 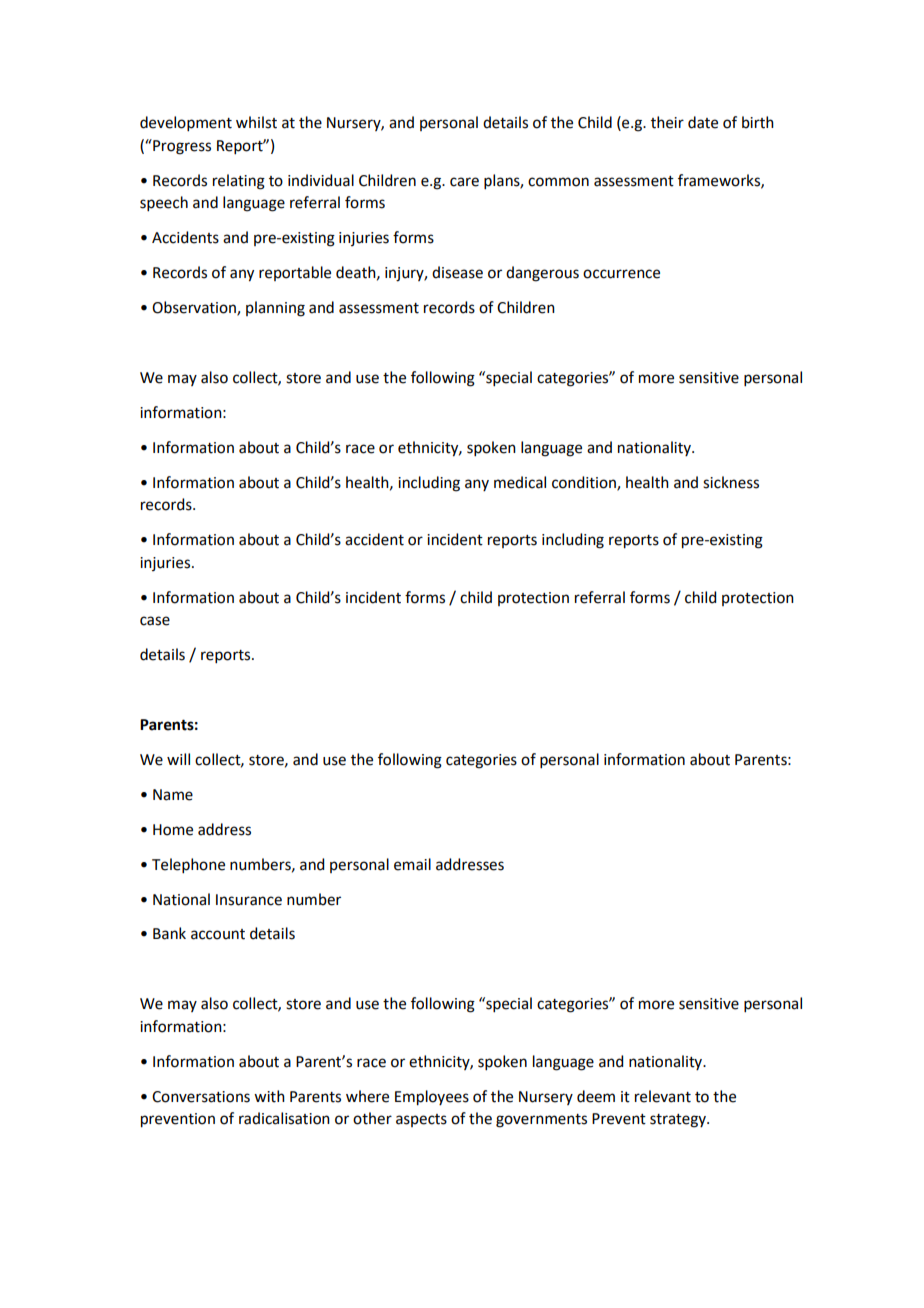 I want to click on Employees, so click(x=432, y=1098).
